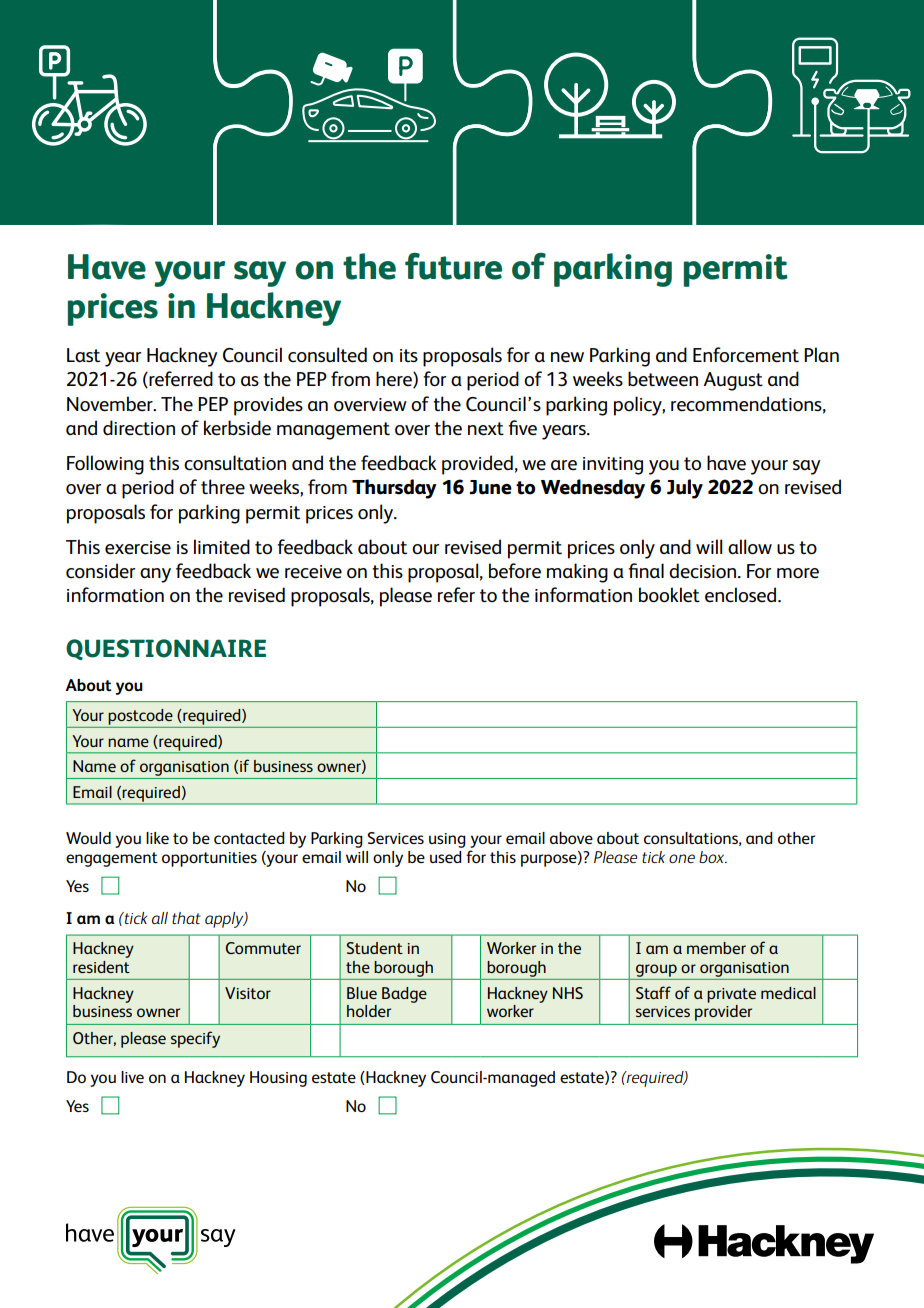 The height and width of the document is (1308, 924). I want to click on enclosed, so click(742, 595).
